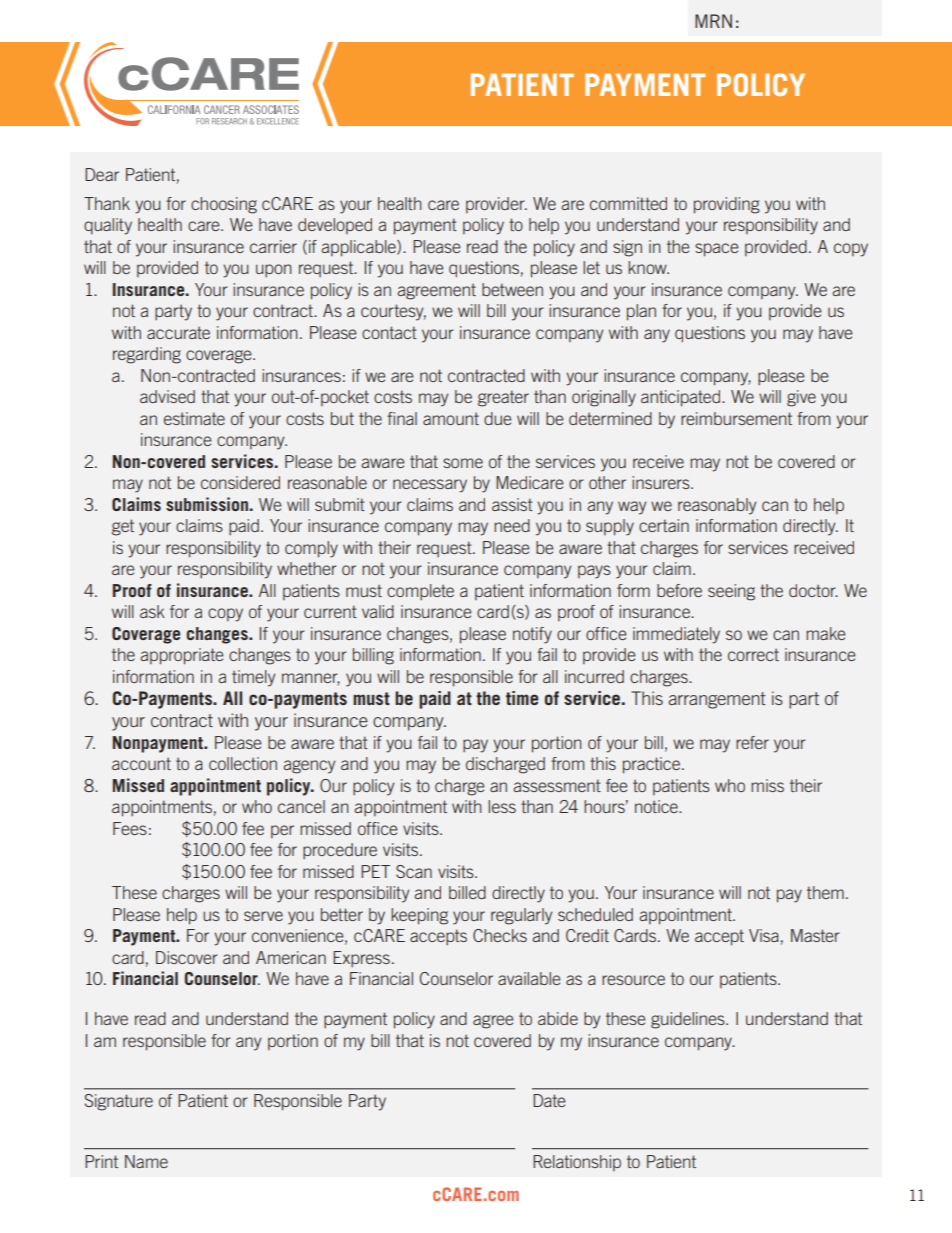 This screenshot has height=1233, width=952. Describe the element at coordinates (549, 1100) in the screenshot. I see `Date` at that location.
